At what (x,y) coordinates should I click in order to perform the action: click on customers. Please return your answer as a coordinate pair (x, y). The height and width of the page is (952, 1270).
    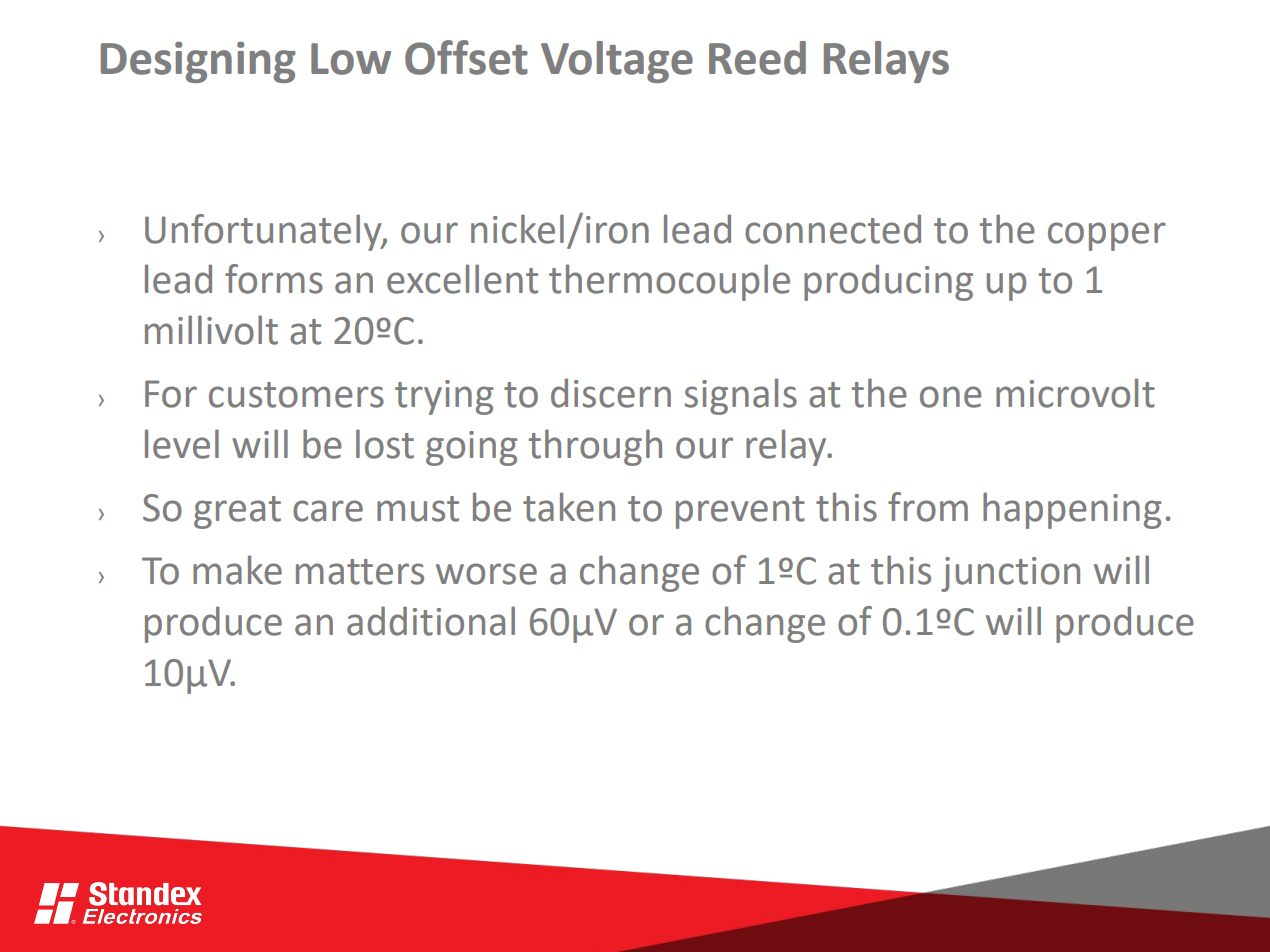
    Looking at the image, I should click on (296, 395).
